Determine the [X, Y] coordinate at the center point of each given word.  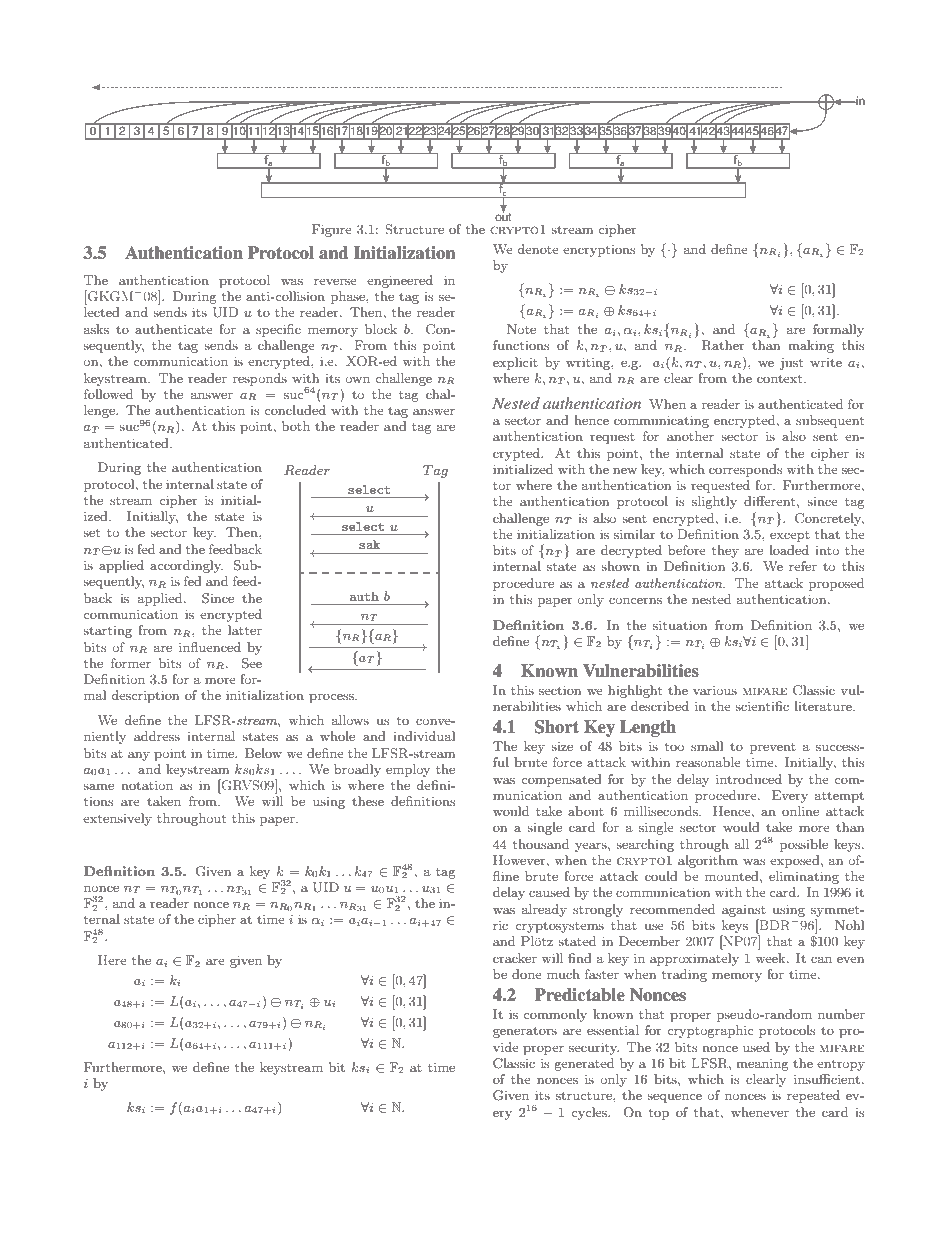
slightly [714, 502]
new [625, 471]
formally [838, 330]
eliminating [804, 877]
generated [584, 1064]
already [544, 910]
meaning [762, 1065]
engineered [400, 281]
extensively [117, 819]
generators [525, 1032]
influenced [210, 647]
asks [96, 329]
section [560, 690]
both [296, 426]
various [715, 690]
